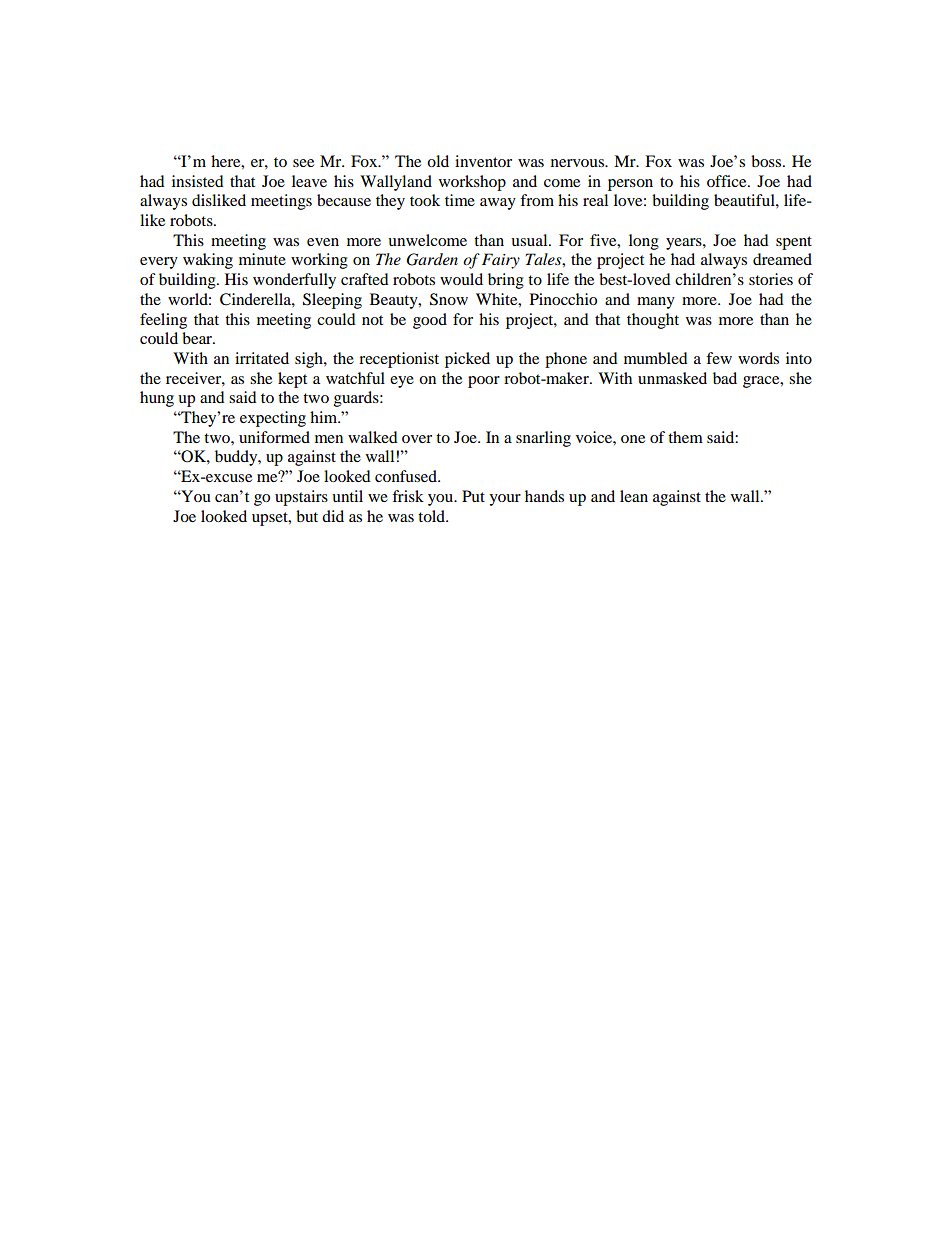 This screenshot has width=952, height=1233. Describe the element at coordinates (461, 279) in the screenshot. I see `would` at that location.
